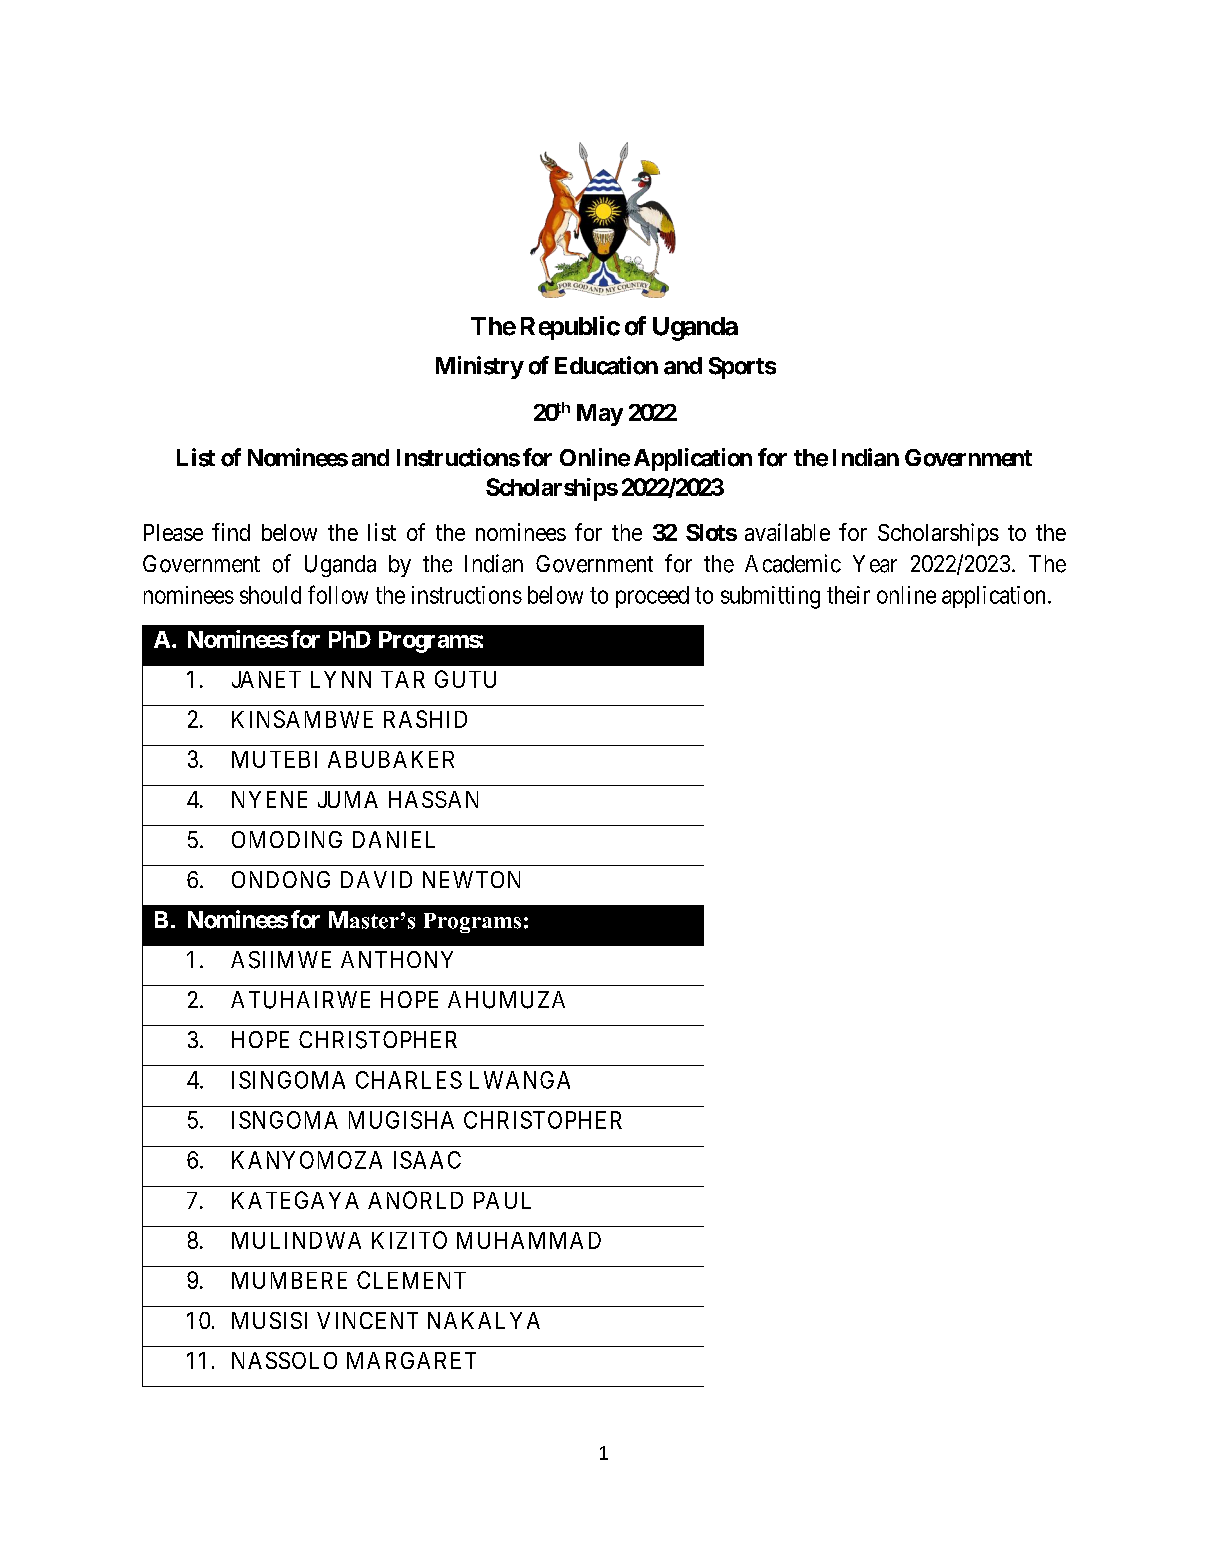 Image resolution: width=1207 pixels, height=1563 pixels. I want to click on Education, so click(606, 365).
